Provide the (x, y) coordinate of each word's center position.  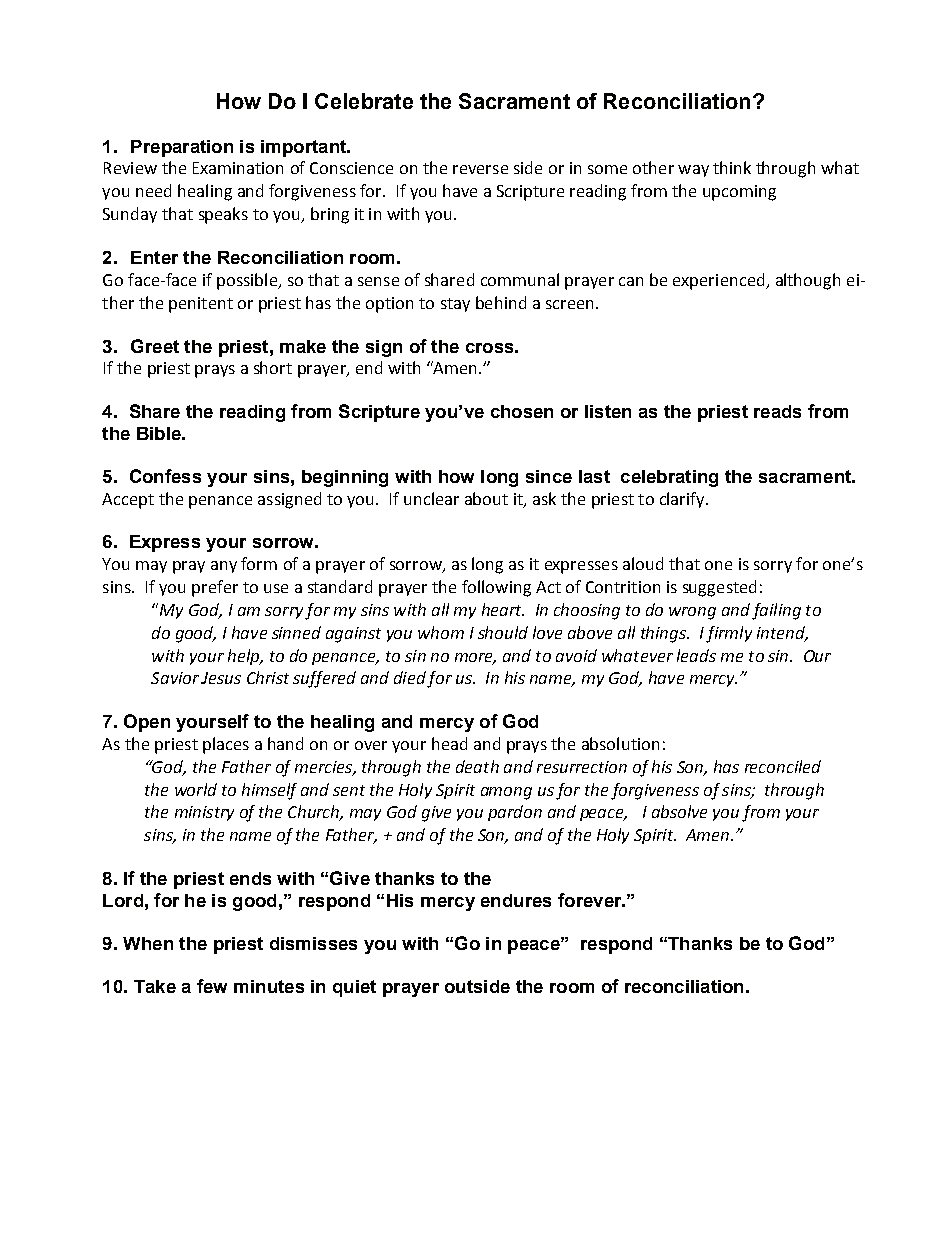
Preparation (182, 148)
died (410, 677)
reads (777, 411)
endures (516, 900)
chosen (522, 411)
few (212, 986)
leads (696, 655)
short (273, 367)
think (732, 167)
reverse (480, 169)
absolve (679, 811)
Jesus (221, 678)
